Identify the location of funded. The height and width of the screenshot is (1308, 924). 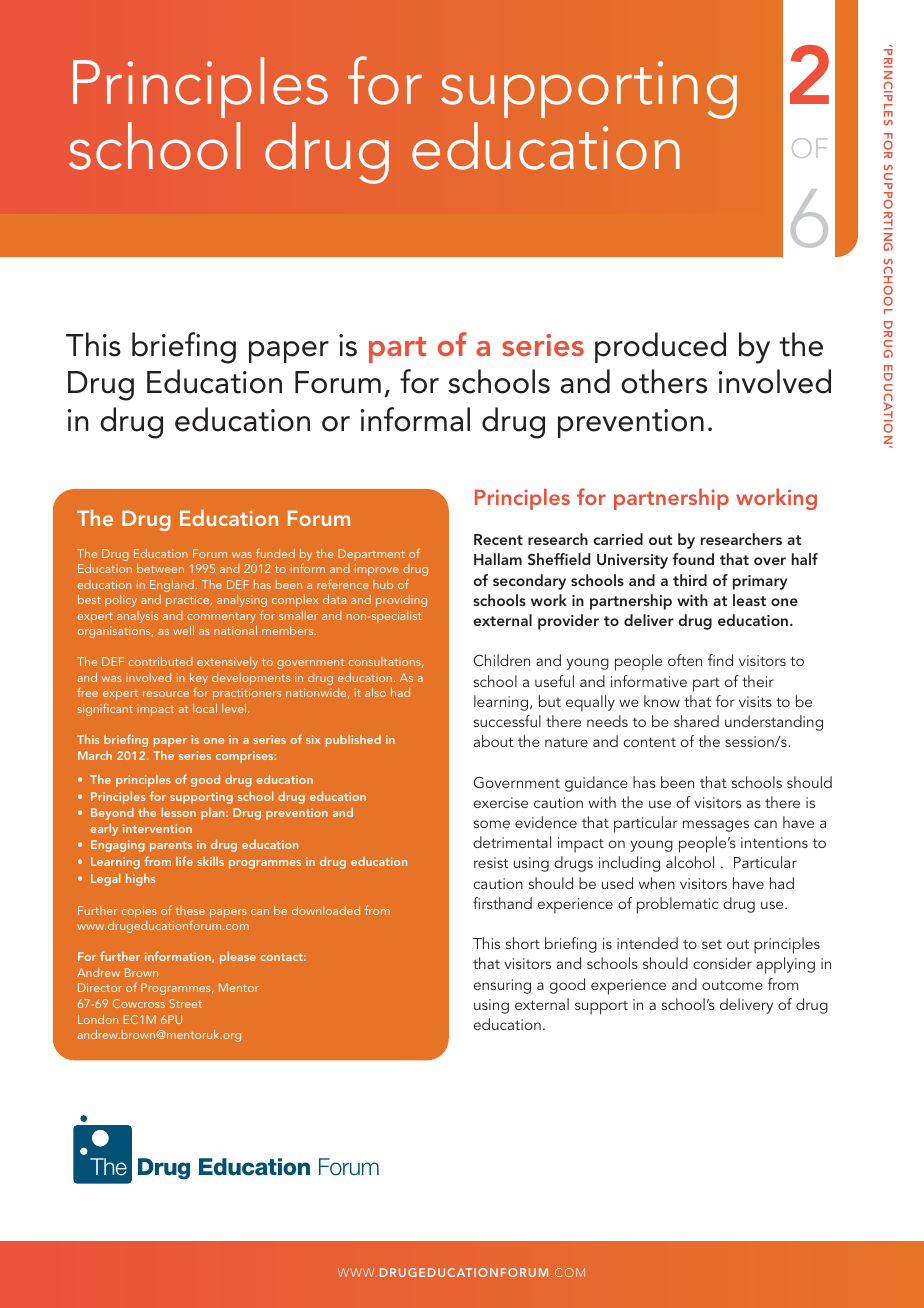
(275, 553).
